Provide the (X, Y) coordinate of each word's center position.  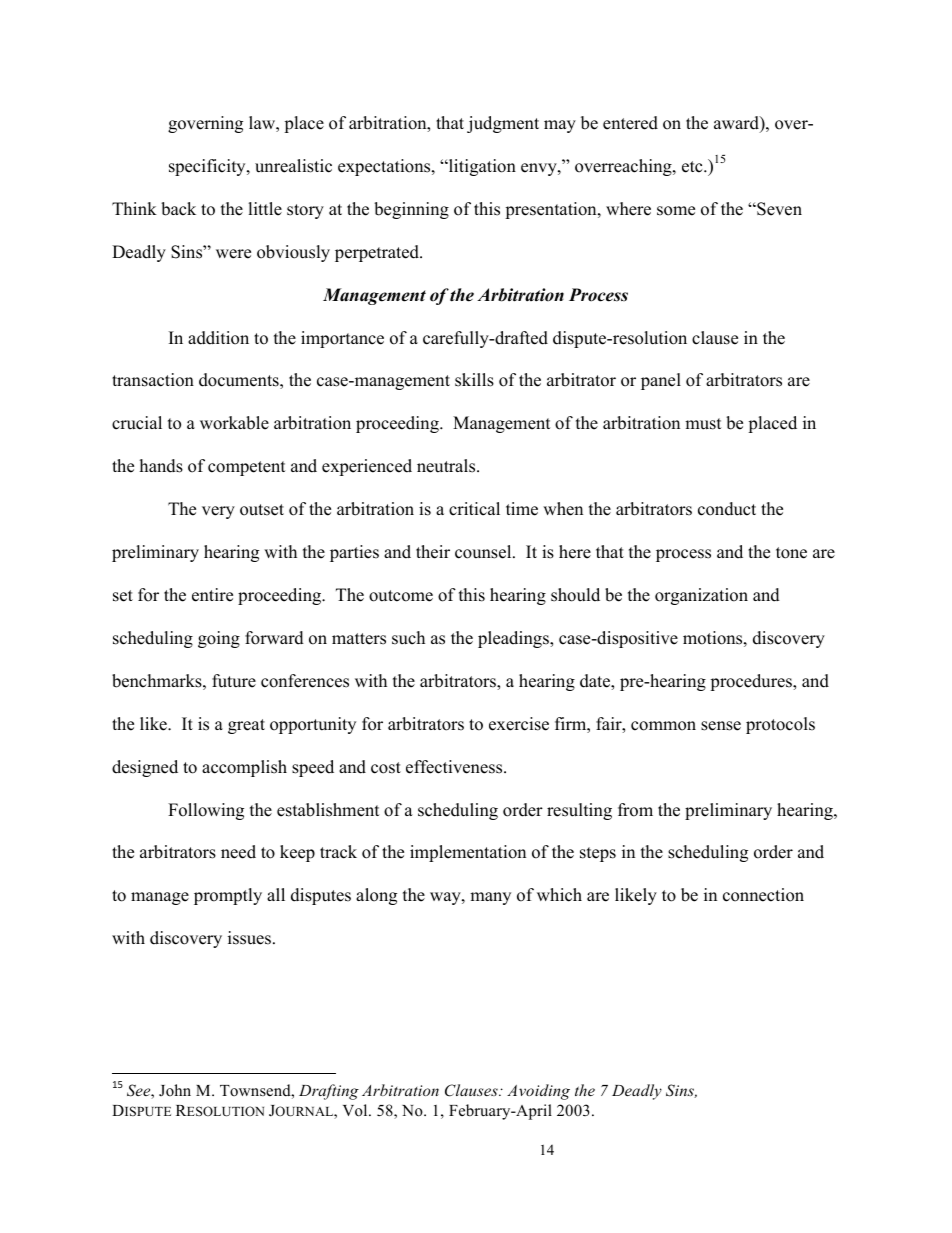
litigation (481, 167)
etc (693, 167)
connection (763, 895)
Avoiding (538, 1092)
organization (701, 596)
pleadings (514, 639)
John (175, 1090)
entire (212, 595)
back (178, 209)
